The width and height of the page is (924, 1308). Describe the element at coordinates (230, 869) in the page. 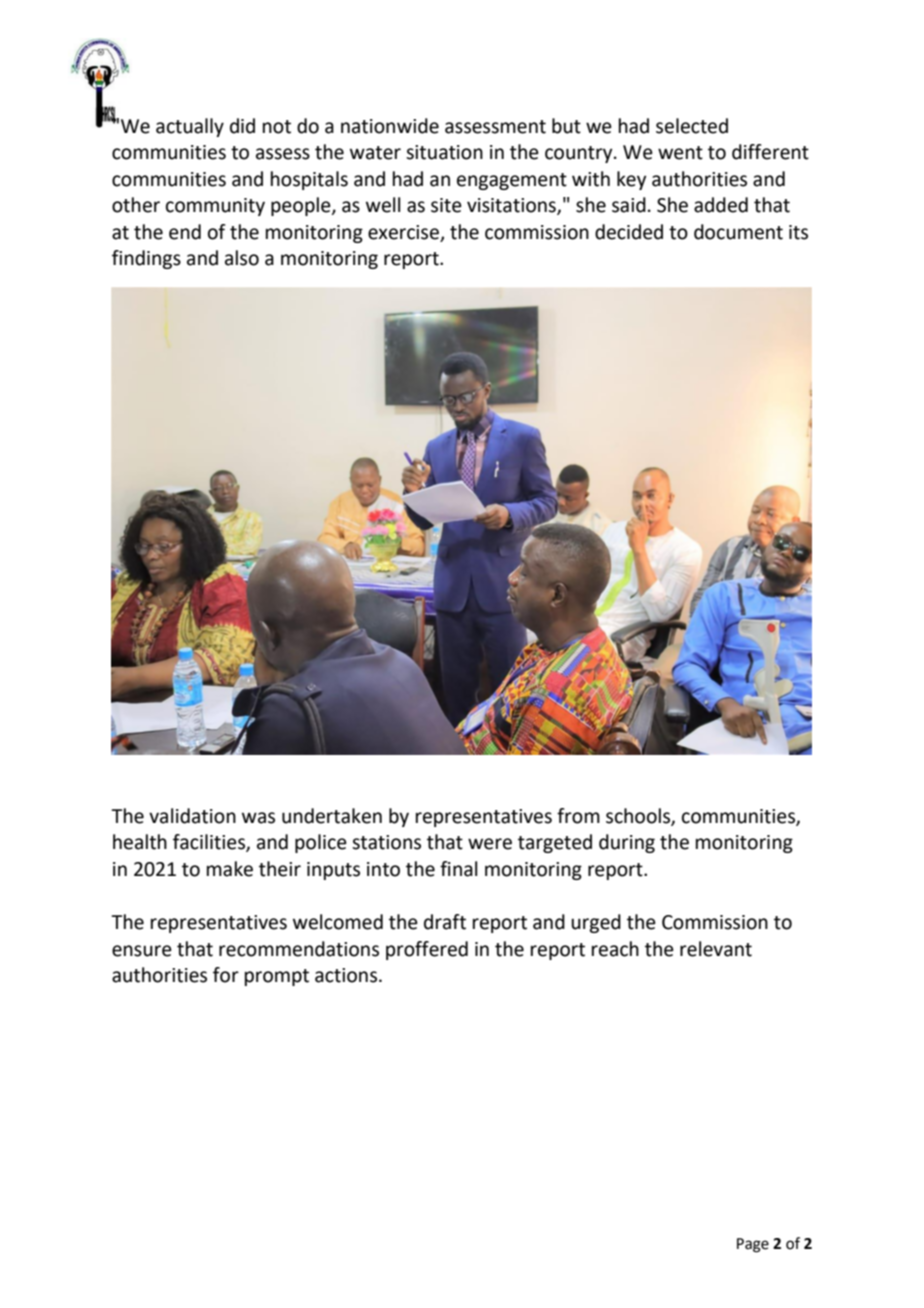

I see `make` at that location.
